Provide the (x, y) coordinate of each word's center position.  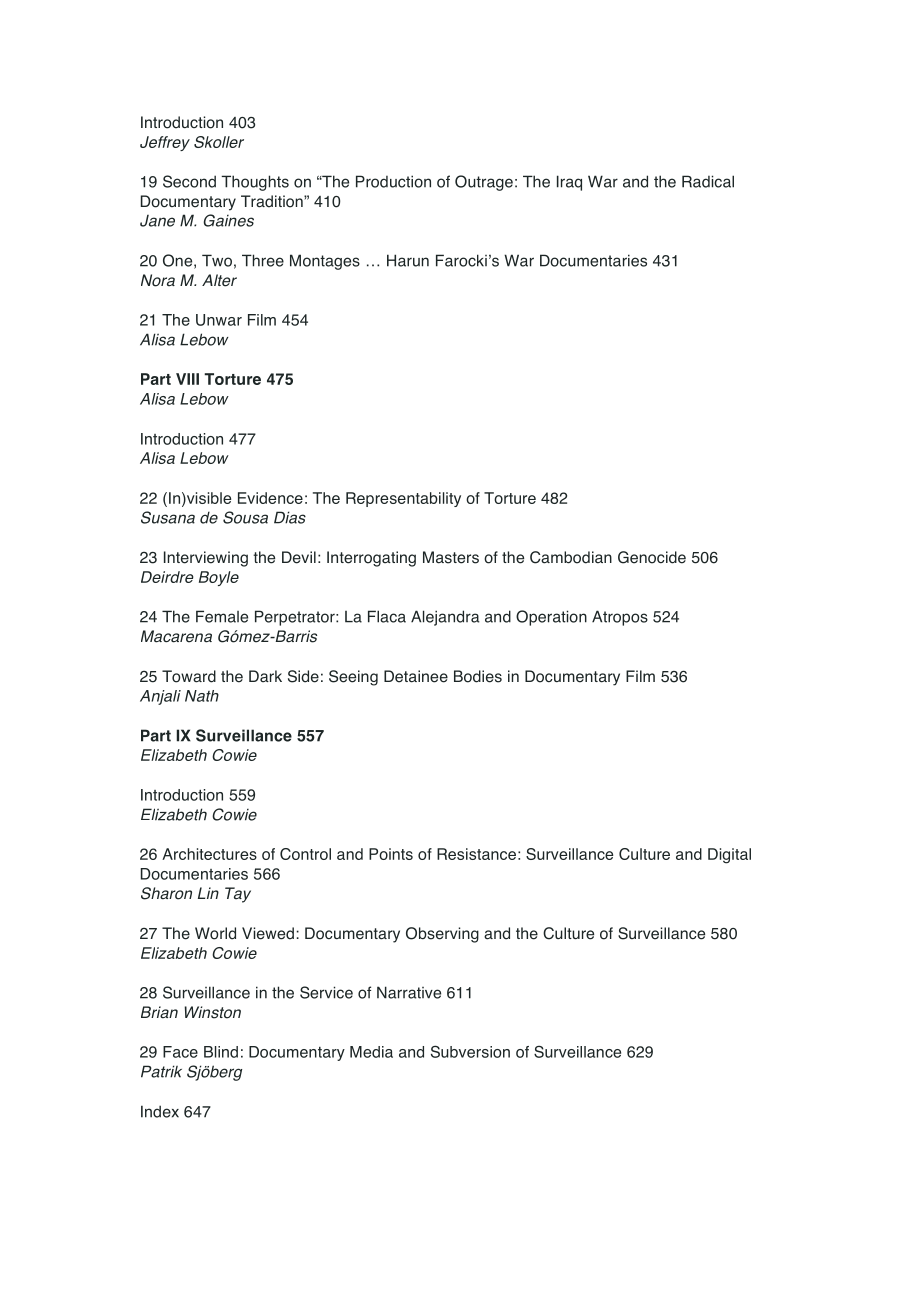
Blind (221, 1052)
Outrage (484, 183)
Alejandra (445, 618)
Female (222, 616)
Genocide (652, 557)
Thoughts (255, 183)
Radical (708, 181)
